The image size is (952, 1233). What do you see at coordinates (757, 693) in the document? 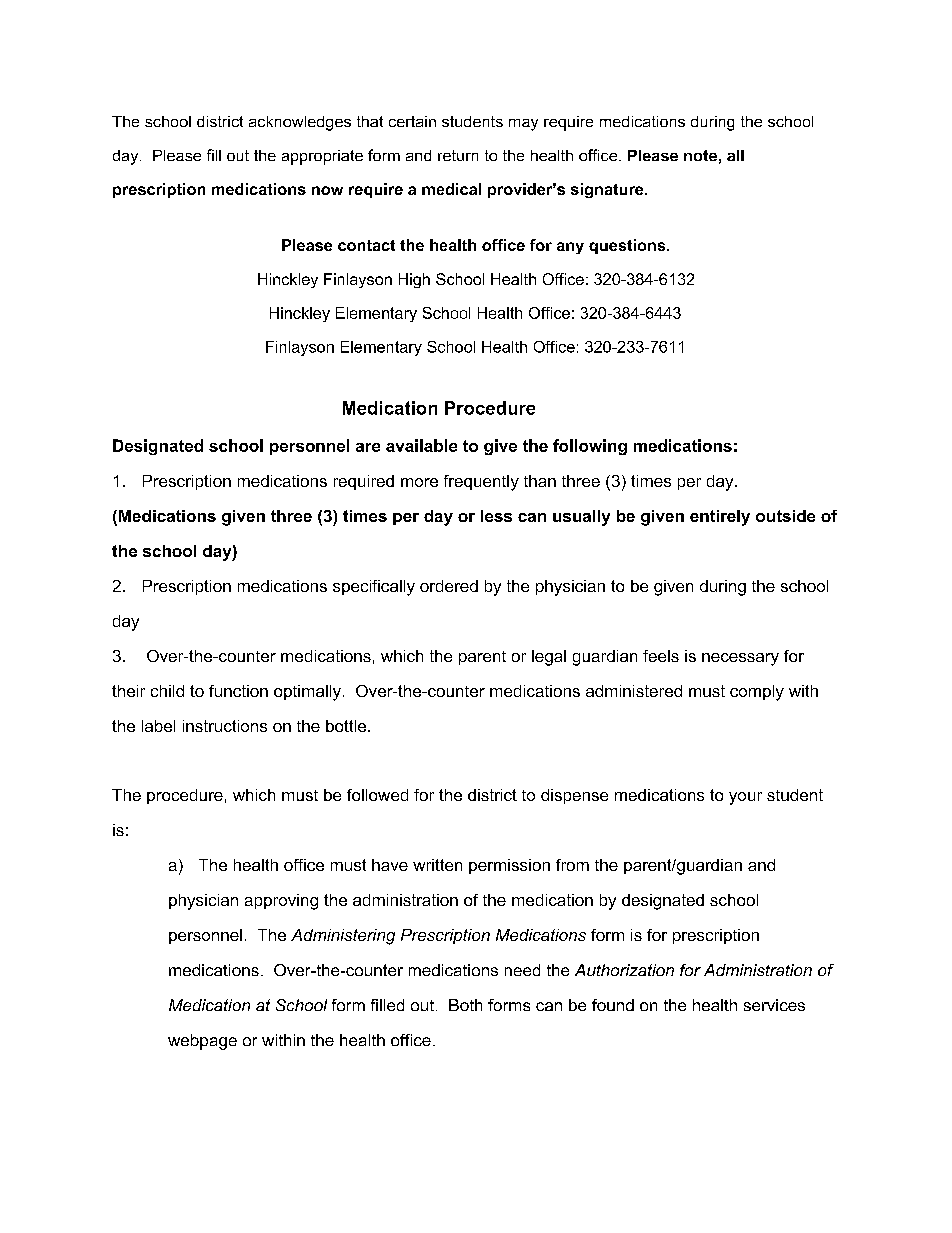
I see `comply` at bounding box center [757, 693].
